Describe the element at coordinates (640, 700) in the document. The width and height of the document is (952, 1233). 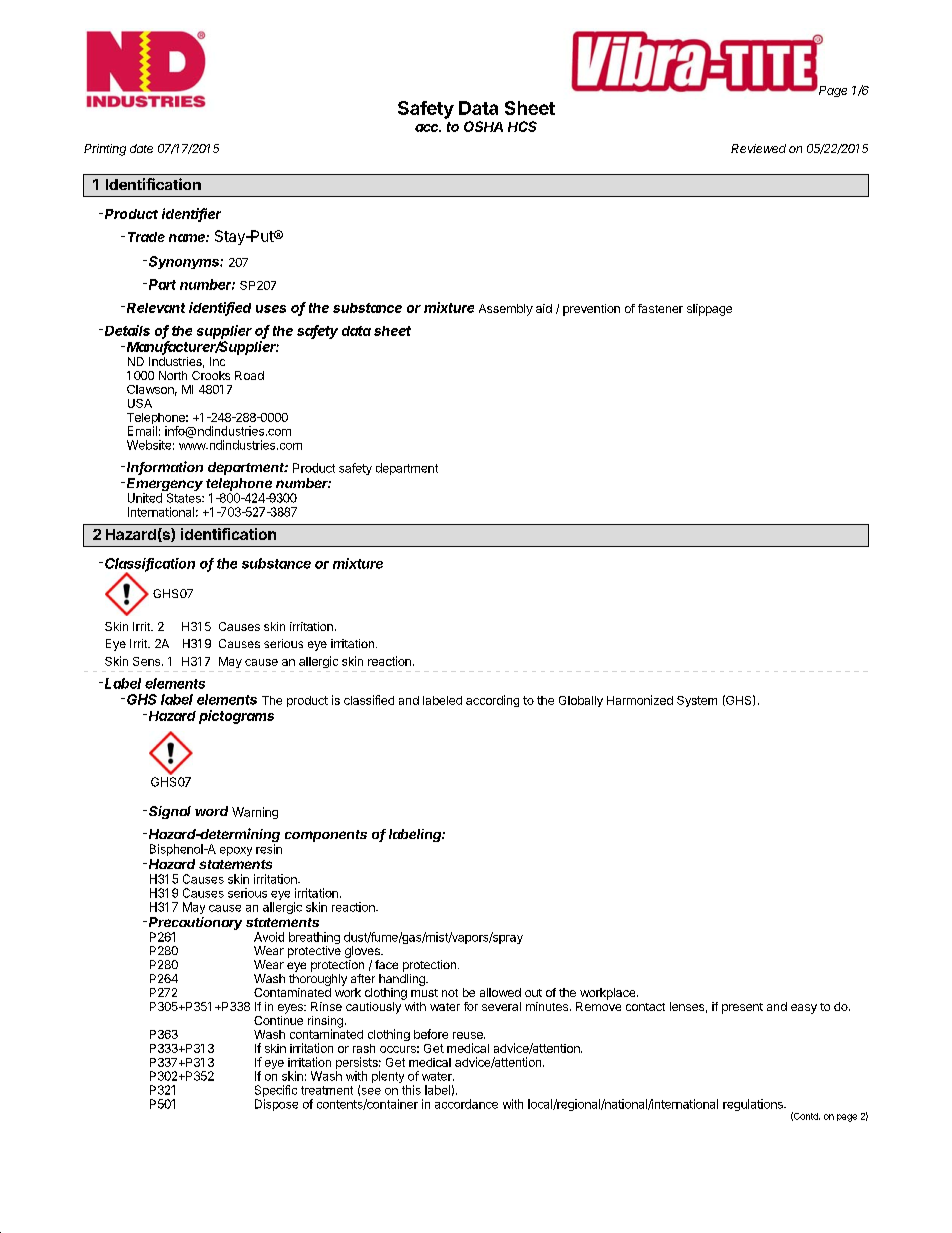
I see `Harmonized` at that location.
